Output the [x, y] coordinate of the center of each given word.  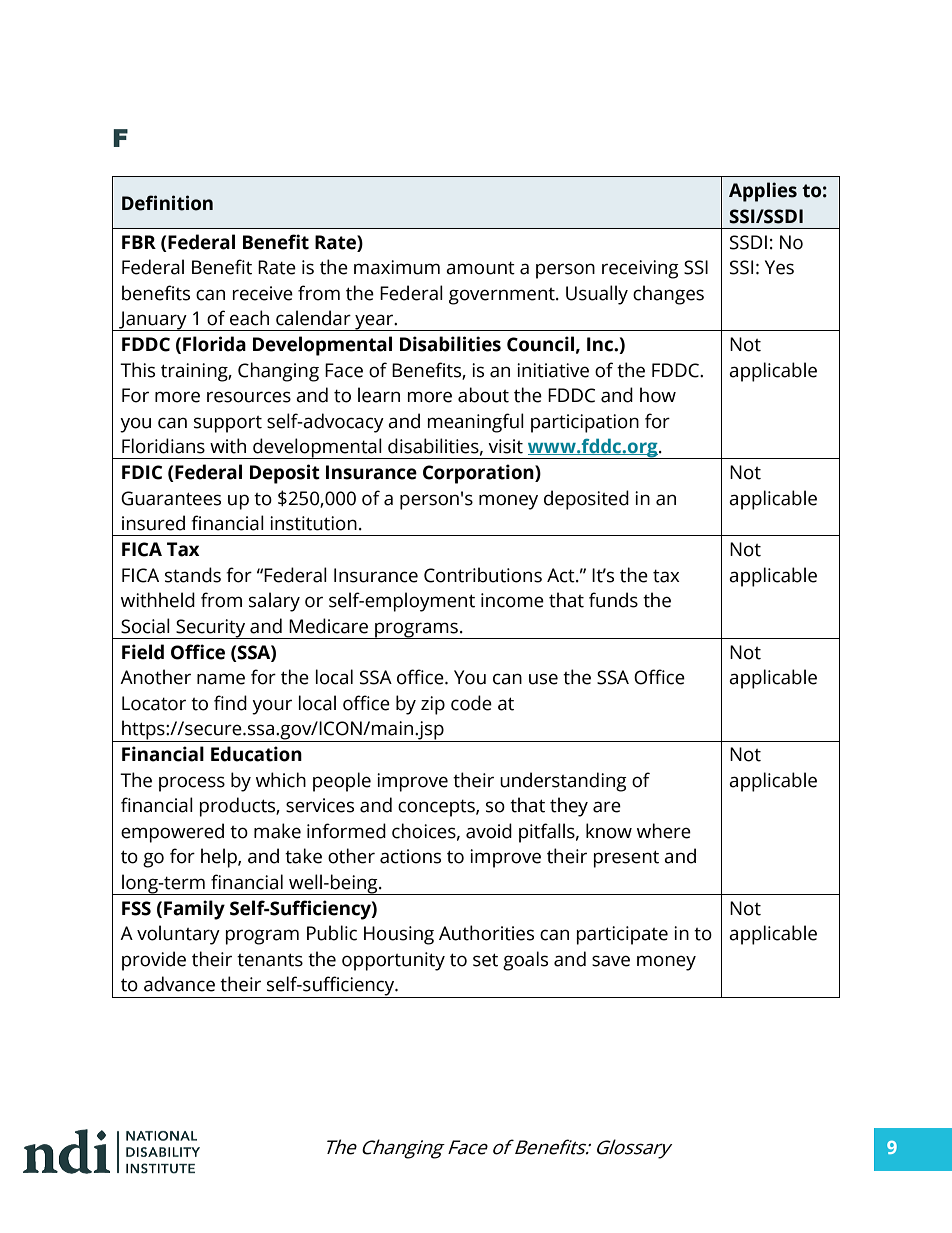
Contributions [483, 575]
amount [480, 268]
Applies [763, 192]
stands [193, 575]
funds [613, 600]
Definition [167, 203]
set [485, 960]
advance [179, 984]
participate [622, 935]
